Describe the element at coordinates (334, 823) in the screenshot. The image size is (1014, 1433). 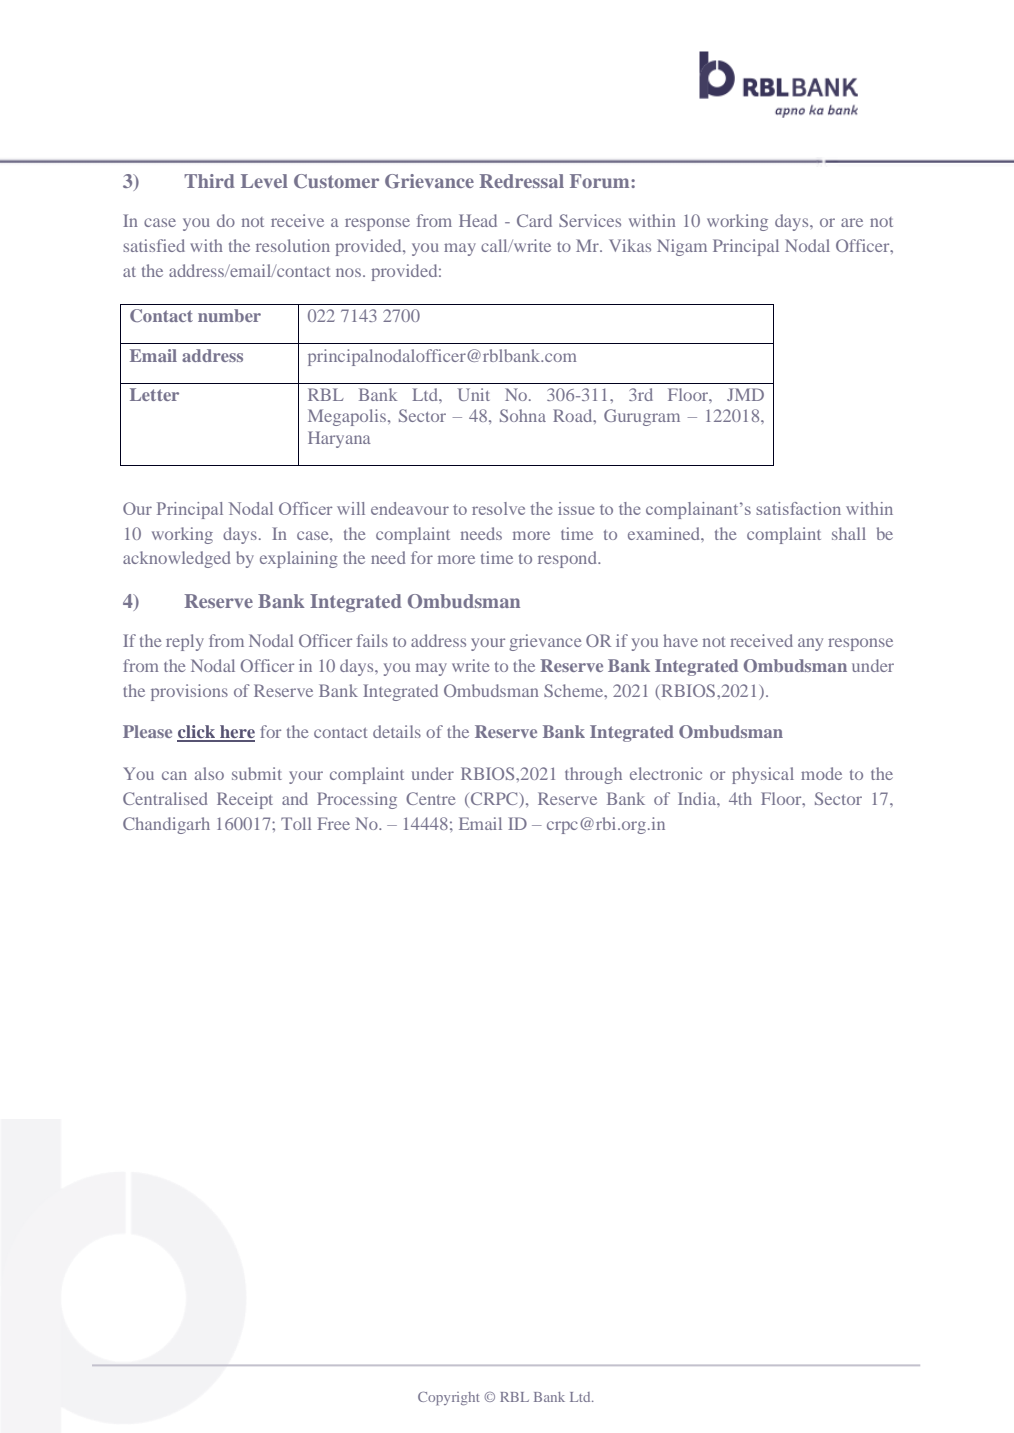
I see `Free` at that location.
